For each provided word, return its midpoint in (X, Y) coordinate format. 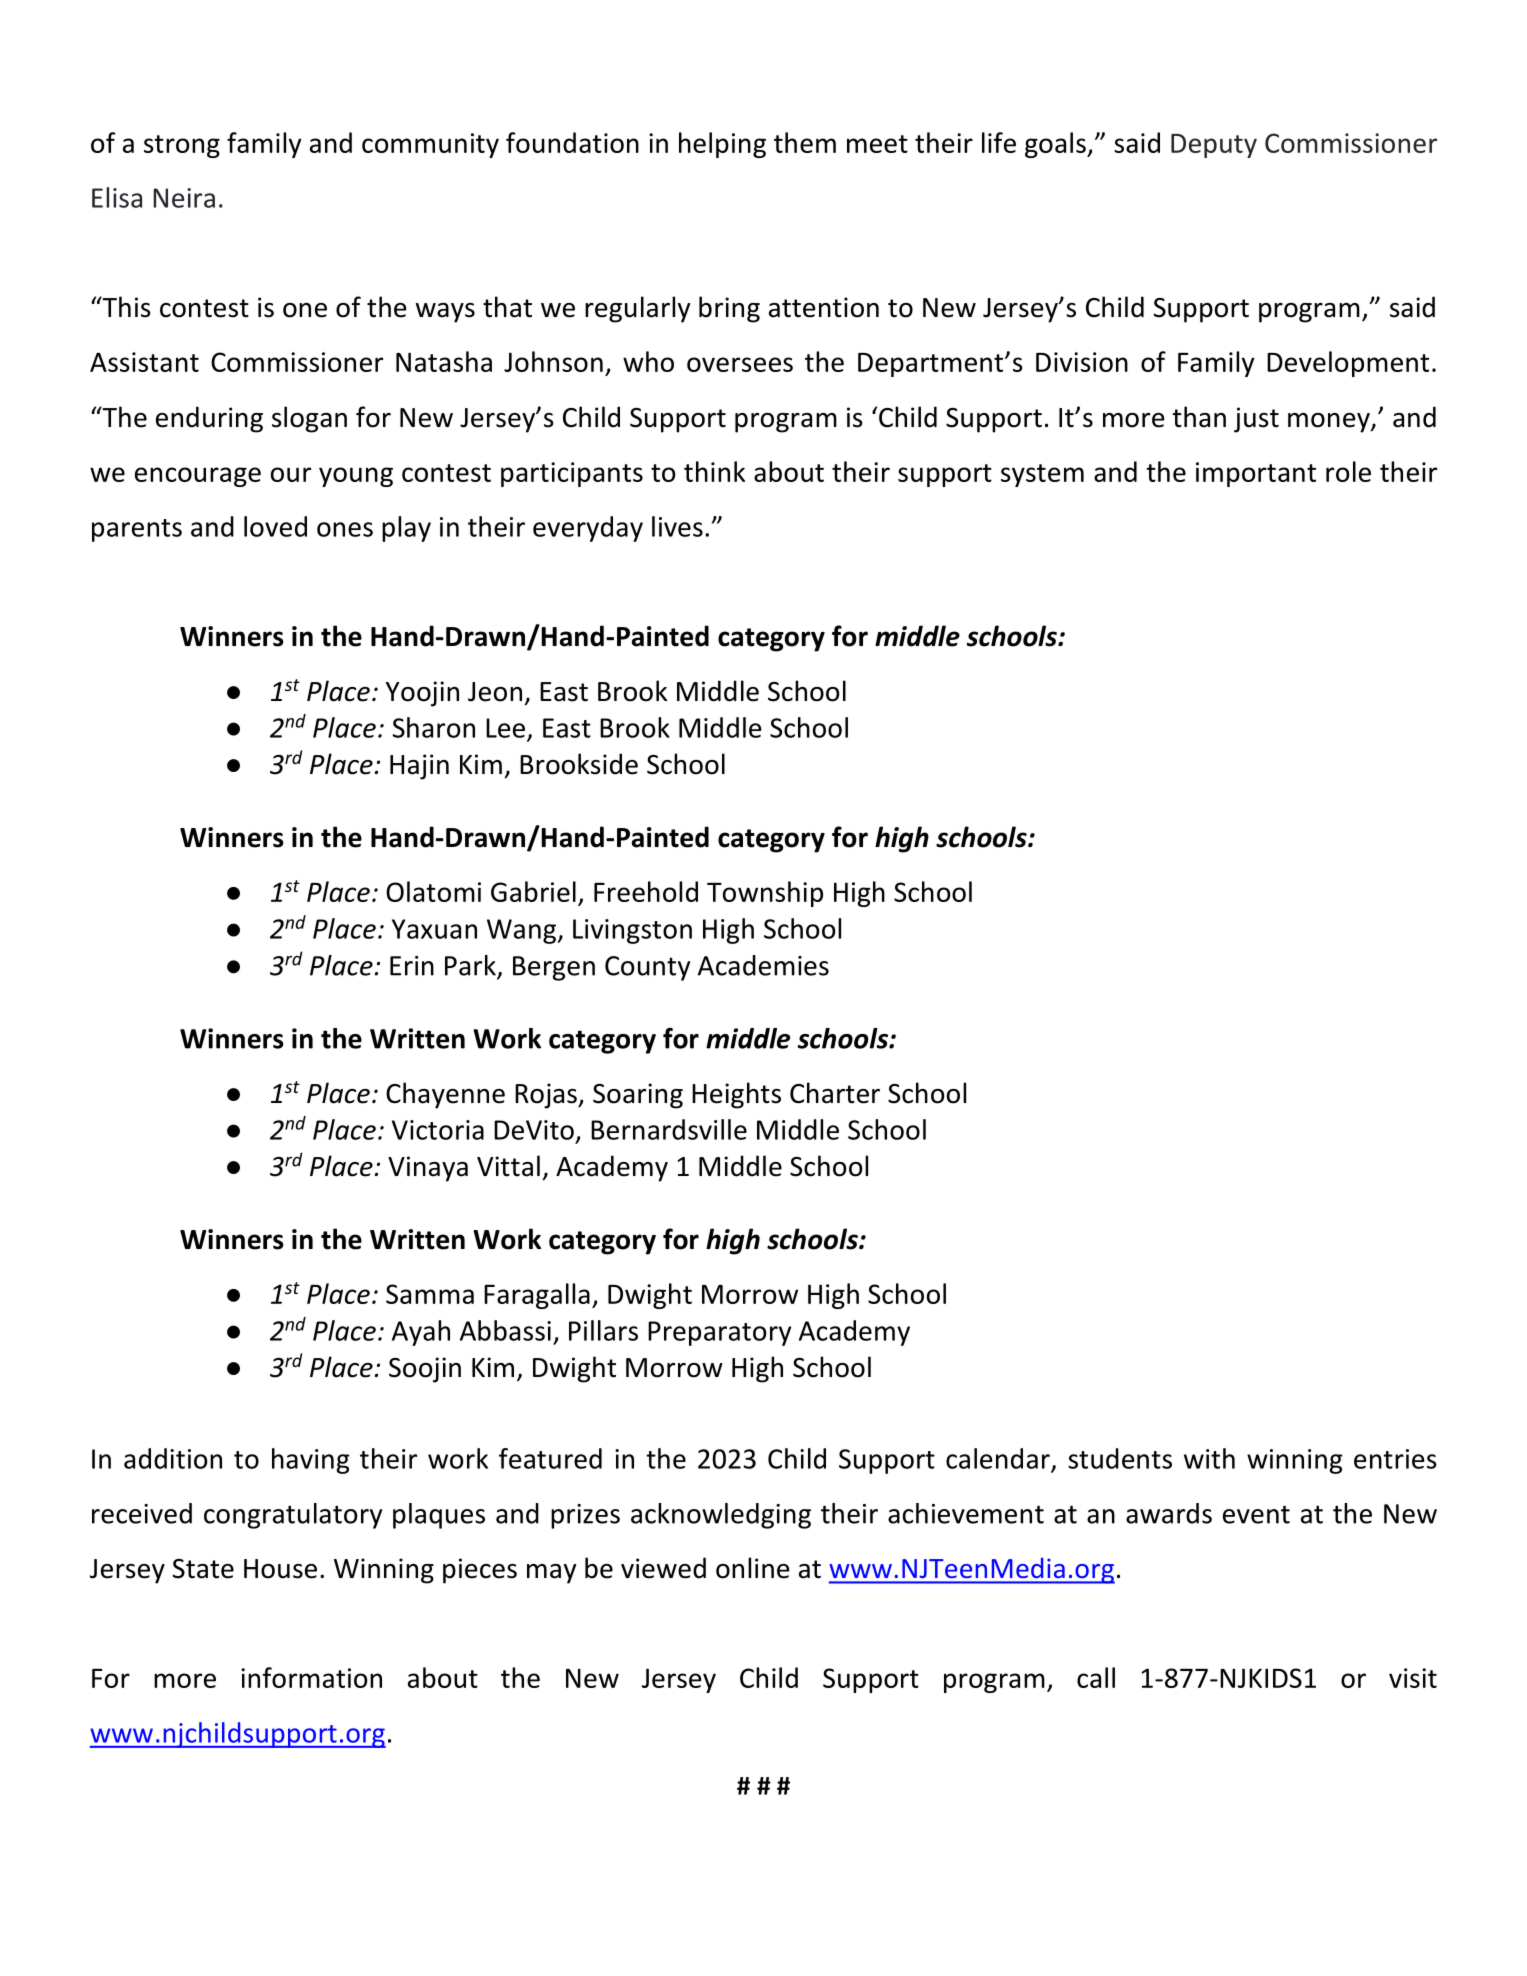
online (753, 1568)
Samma (430, 1294)
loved (275, 526)
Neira (184, 198)
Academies (763, 965)
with (1209, 1458)
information (311, 1677)
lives (677, 526)
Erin (412, 966)
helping (722, 145)
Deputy (1214, 146)
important (1256, 474)
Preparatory (719, 1333)
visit (1413, 1678)
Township (765, 894)
